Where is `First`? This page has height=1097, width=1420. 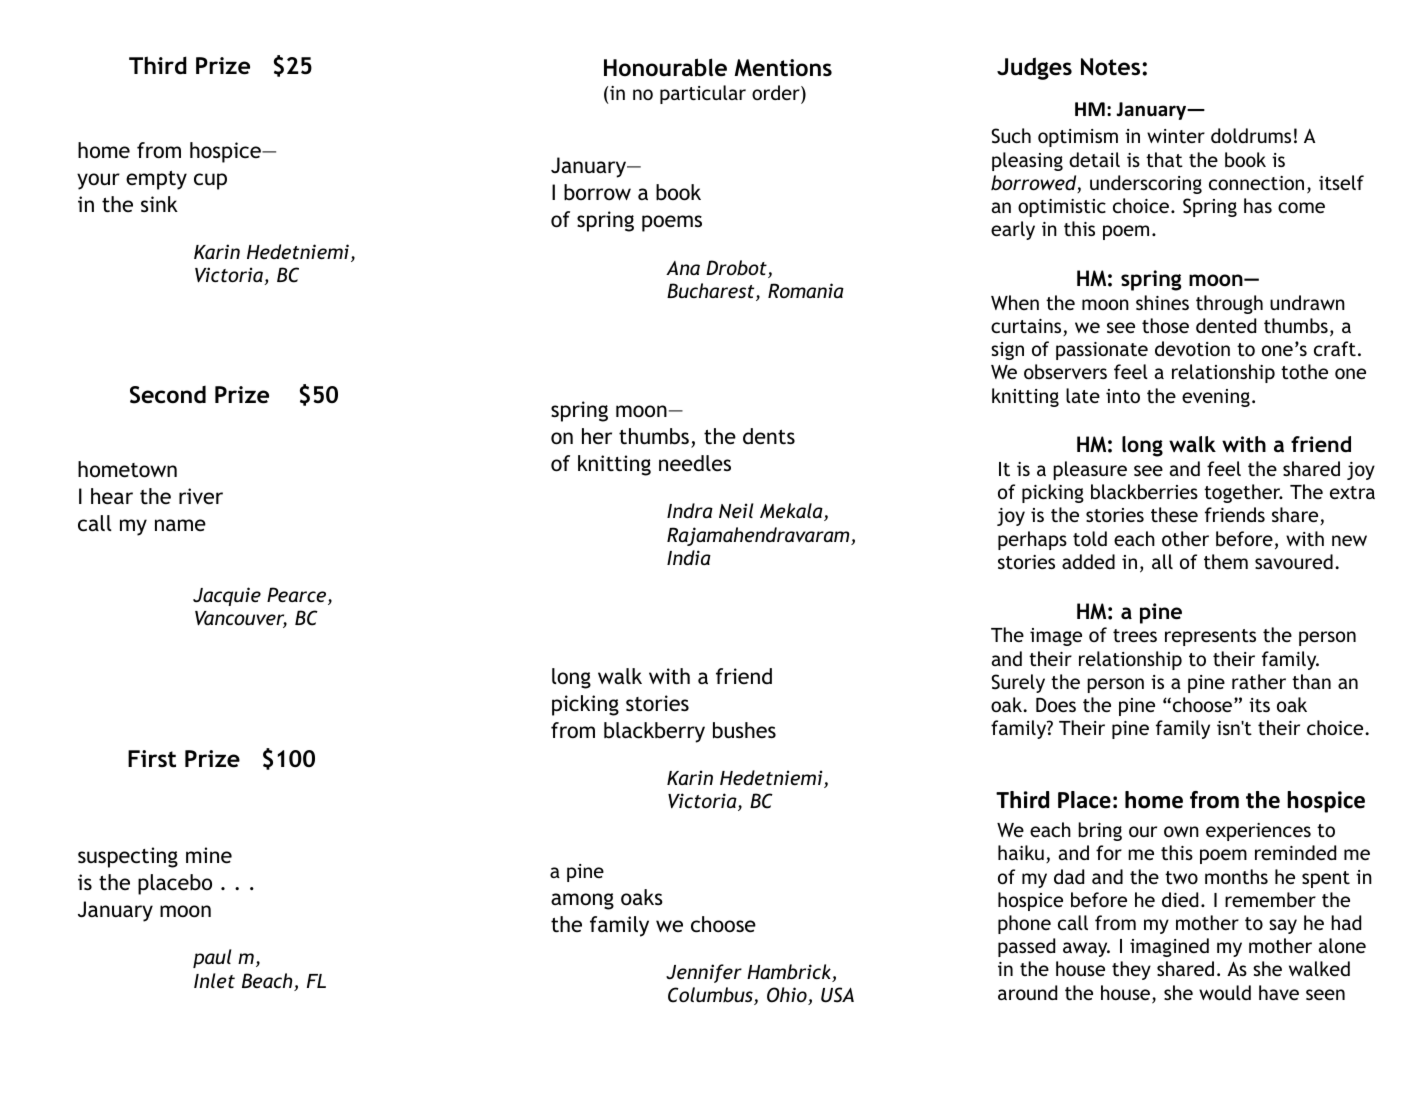 First is located at coordinates (152, 759).
